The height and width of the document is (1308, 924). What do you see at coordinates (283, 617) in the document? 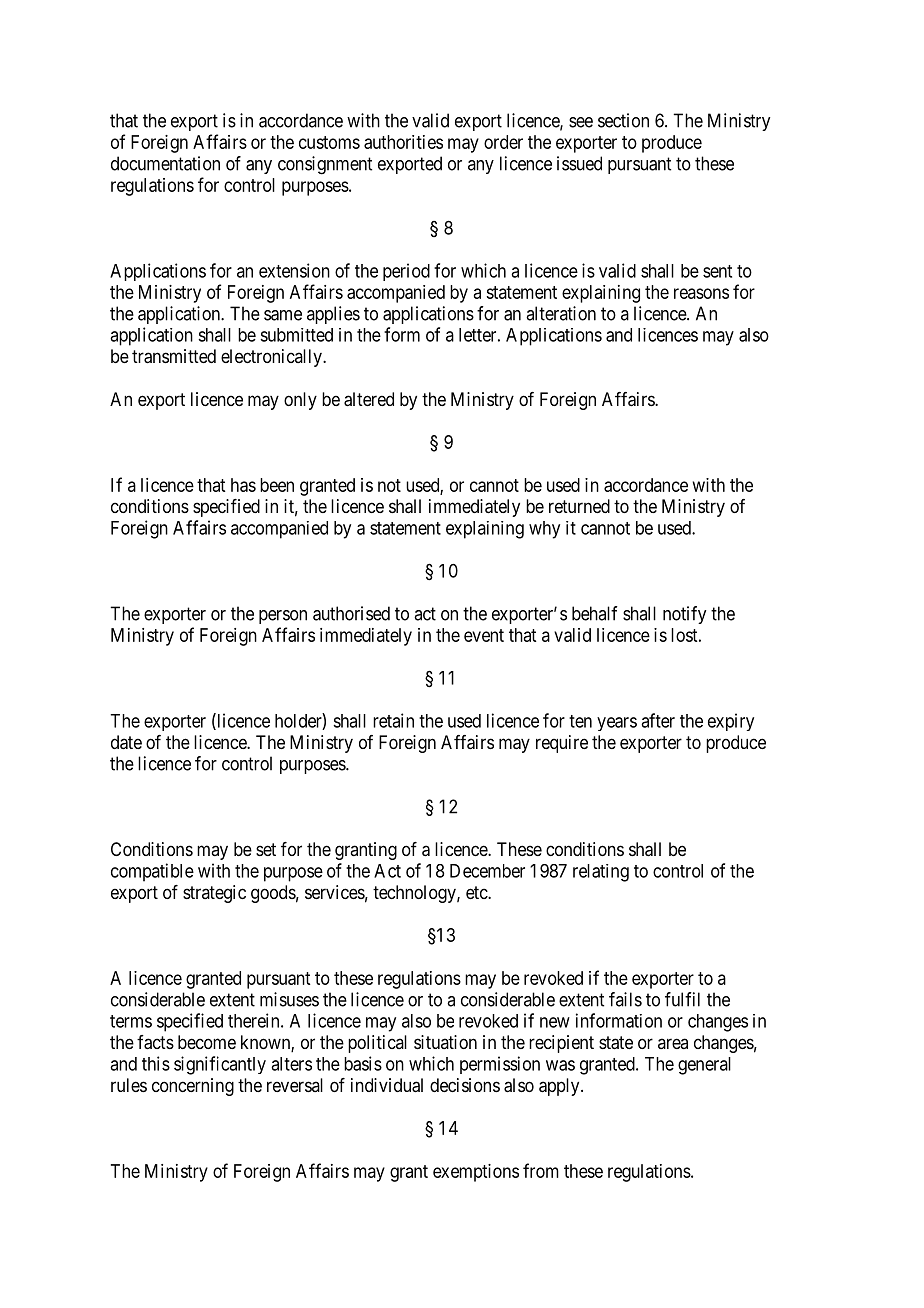
I see `person` at bounding box center [283, 617].
